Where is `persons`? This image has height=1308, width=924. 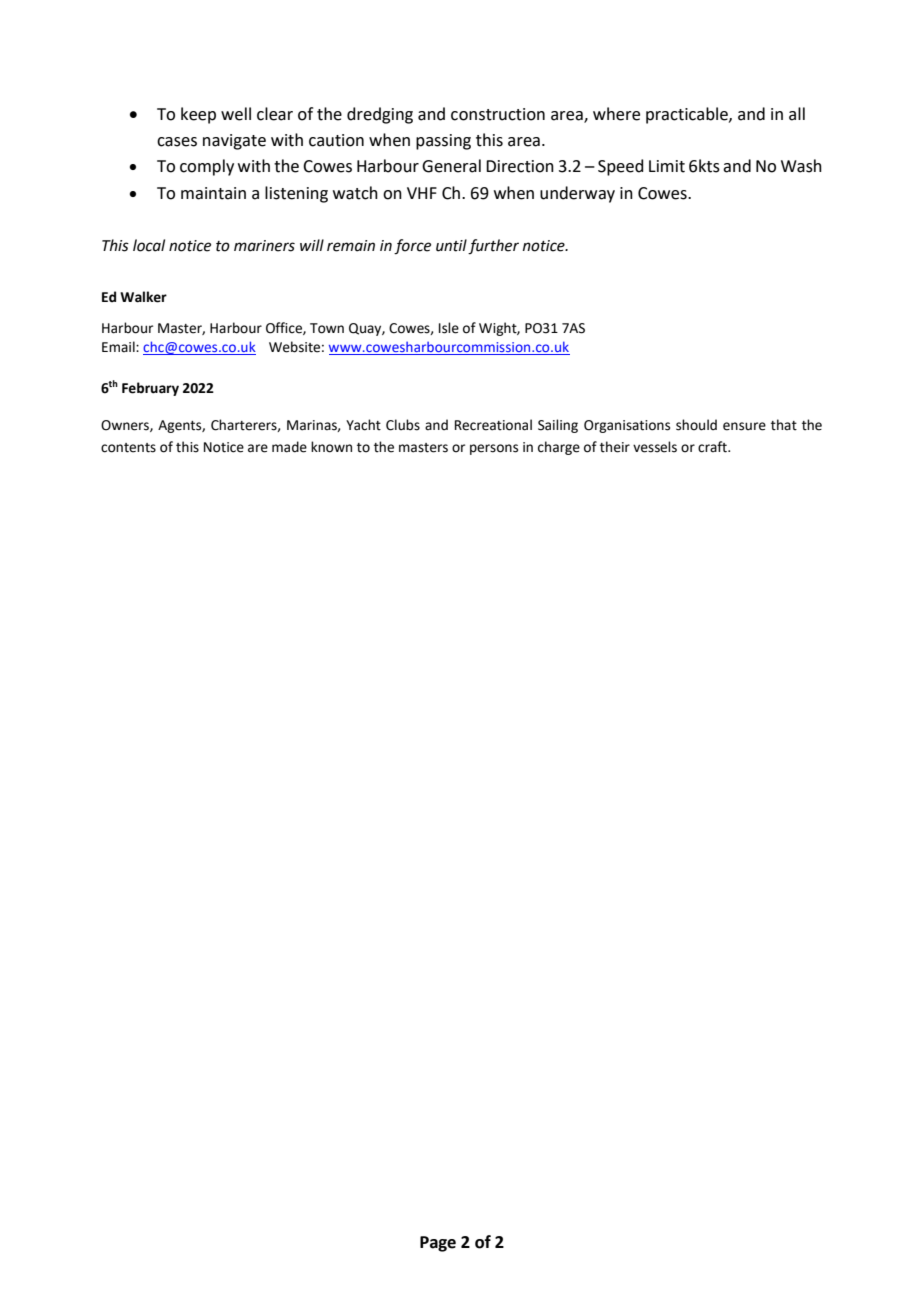
persons is located at coordinates (494, 449).
